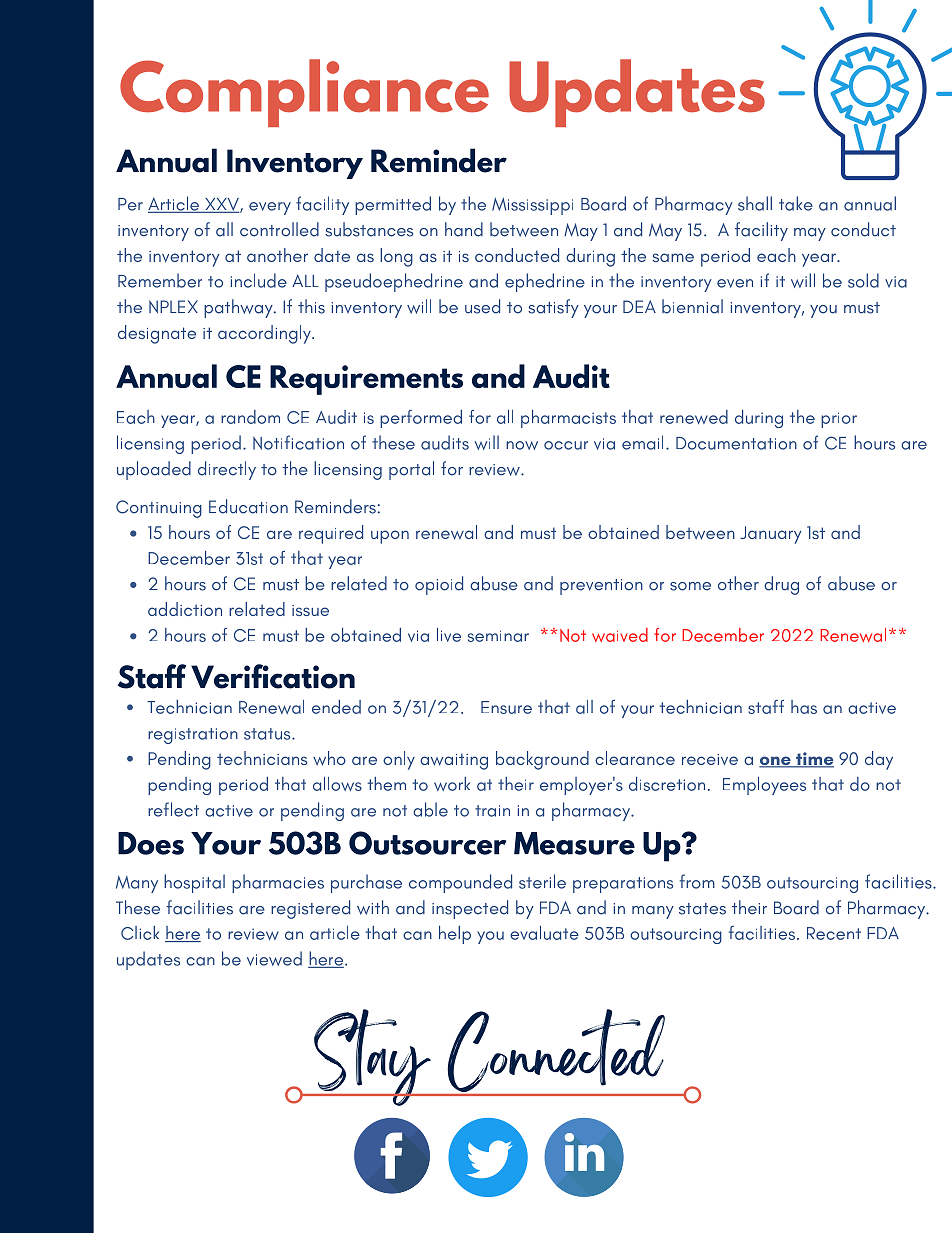 Image resolution: width=952 pixels, height=1233 pixels. I want to click on Compliance, so click(304, 93).
